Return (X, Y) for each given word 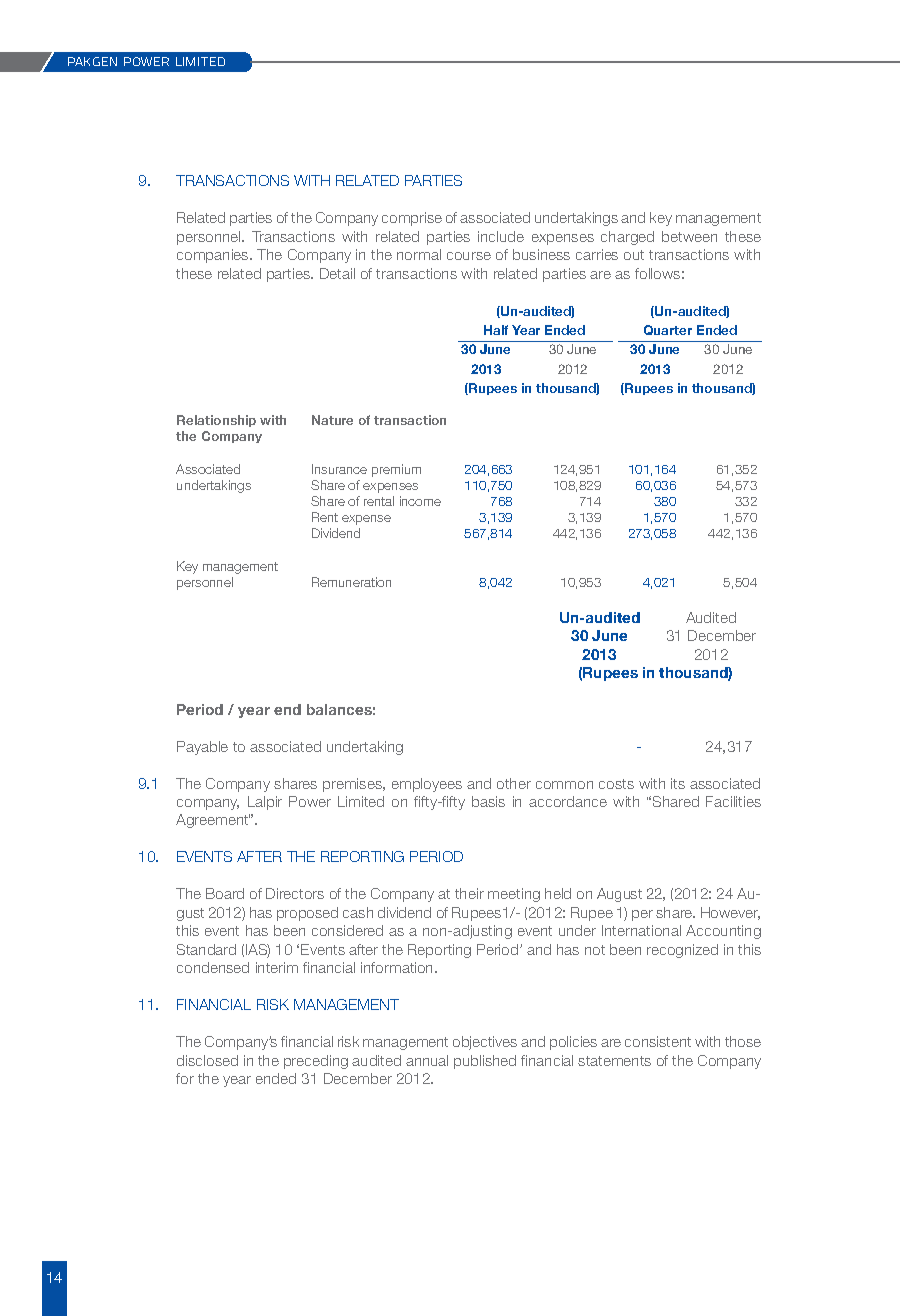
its (678, 783)
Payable (202, 748)
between (689, 236)
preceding (316, 1062)
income (420, 501)
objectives (485, 1043)
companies (214, 256)
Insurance (339, 469)
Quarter (668, 330)
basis (488, 801)
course (469, 256)
